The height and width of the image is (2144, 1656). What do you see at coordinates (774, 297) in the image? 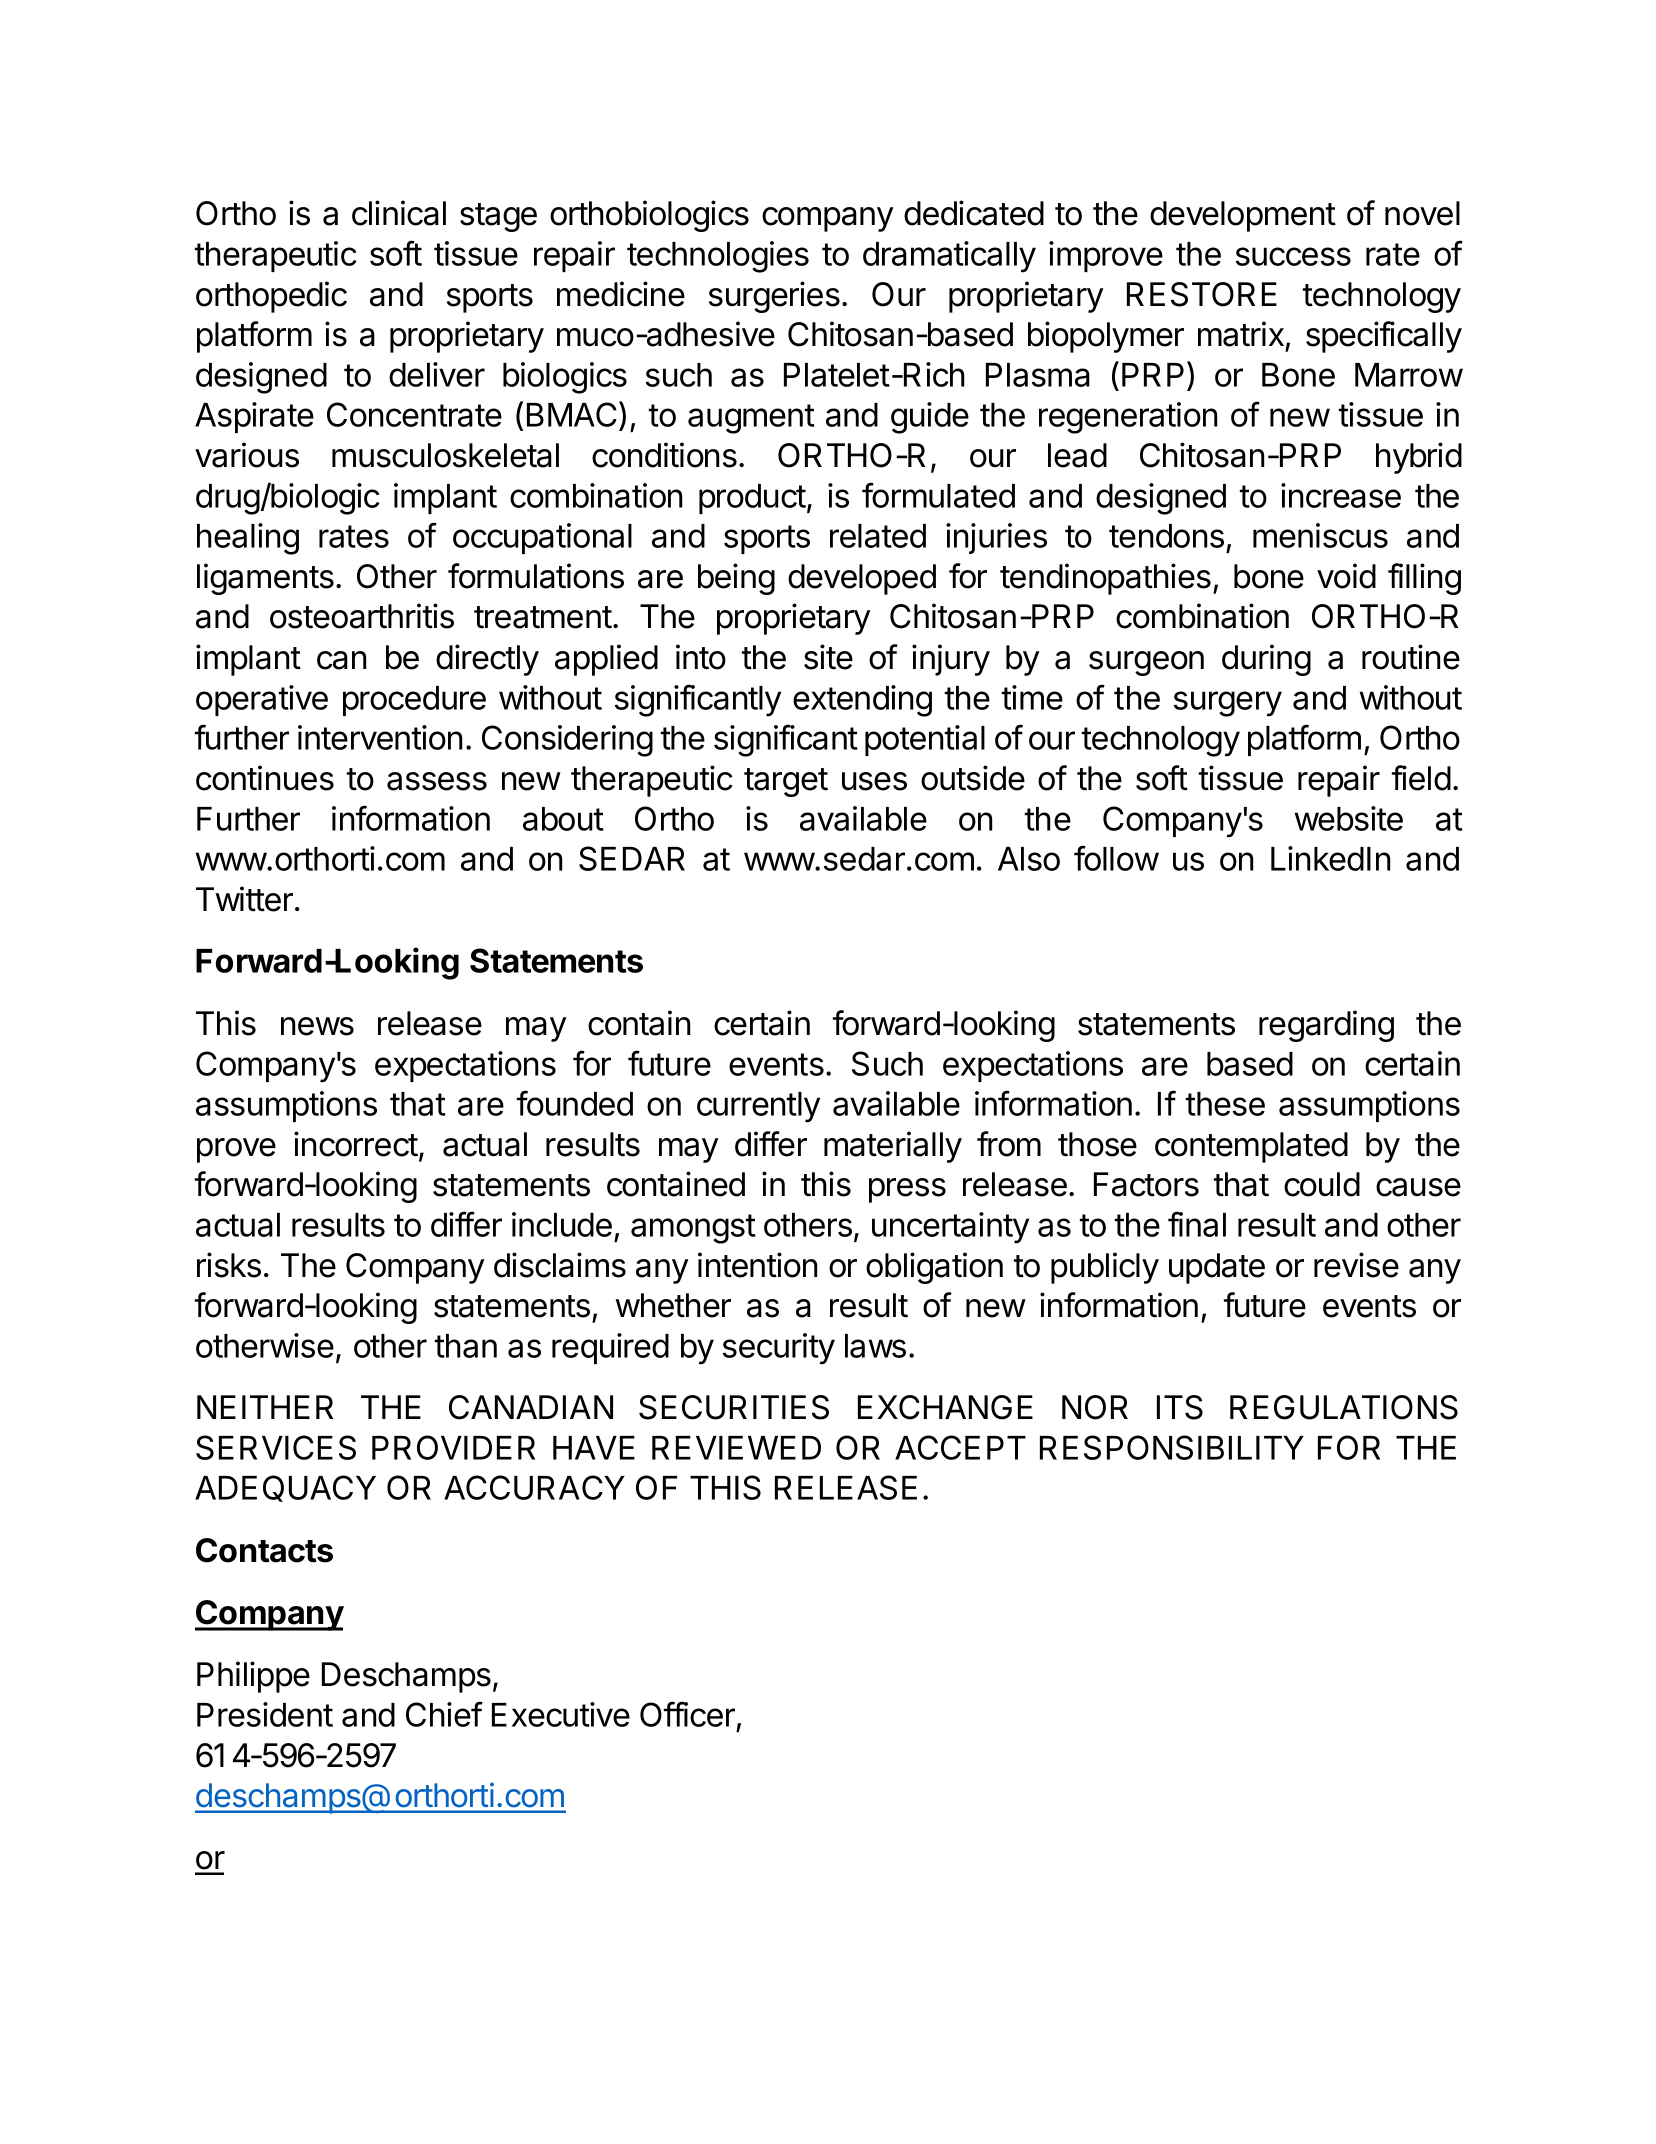
I see `surgeries` at bounding box center [774, 297].
